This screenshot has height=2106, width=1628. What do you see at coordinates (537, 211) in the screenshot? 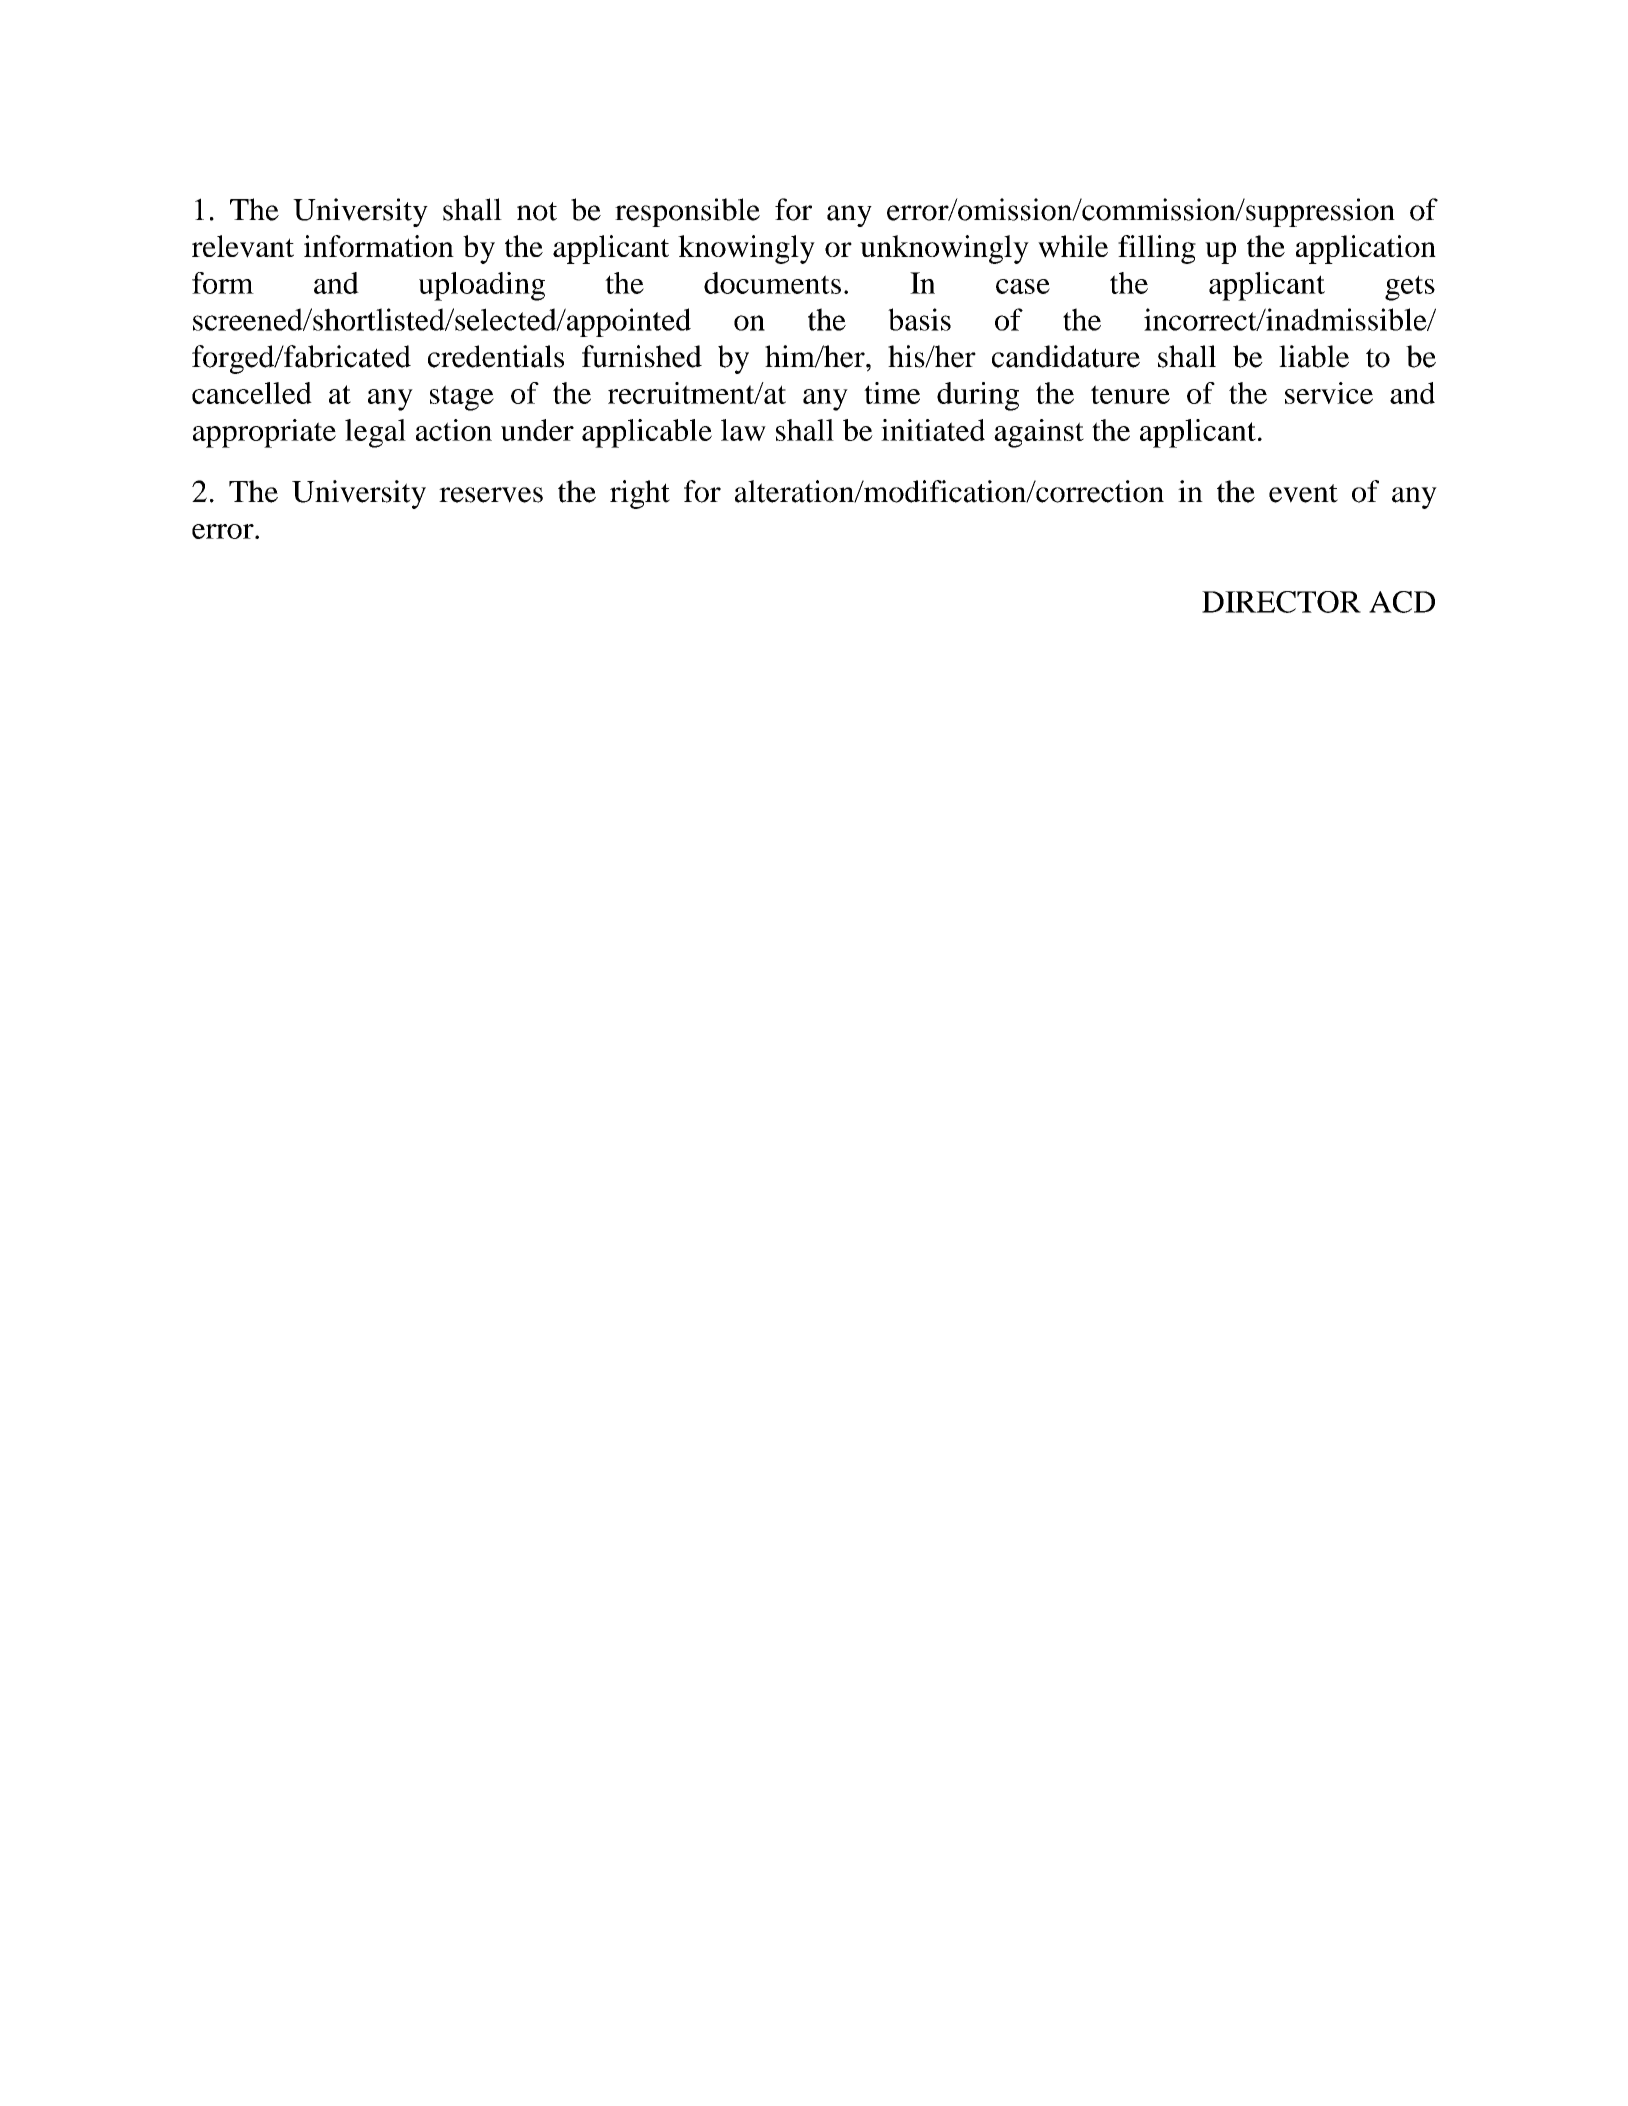
I see `not` at bounding box center [537, 211].
